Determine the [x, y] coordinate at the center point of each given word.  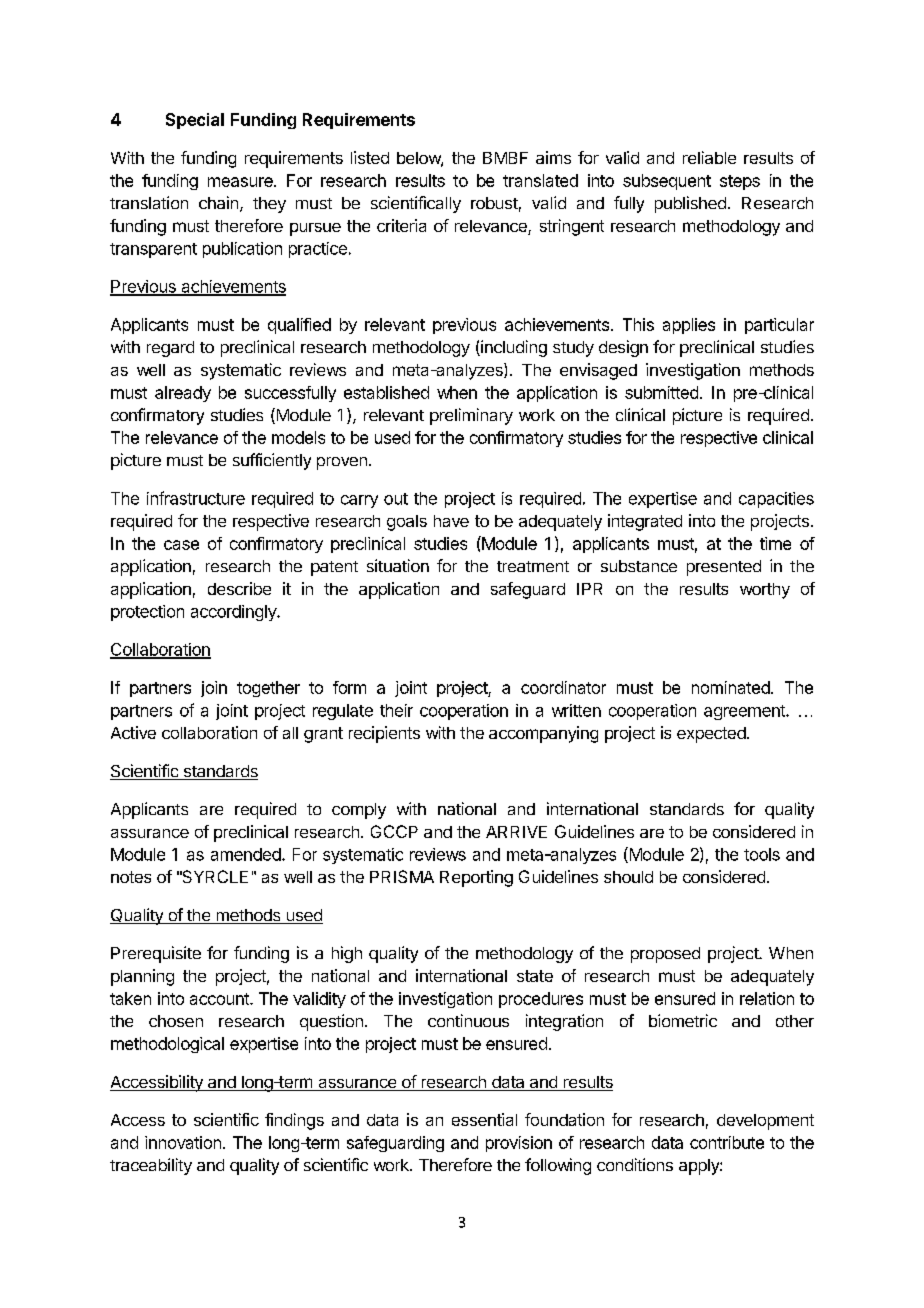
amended [247, 854]
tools [762, 854]
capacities [776, 500]
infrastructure [196, 498]
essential [484, 1119]
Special [195, 121]
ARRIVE [516, 832]
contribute [727, 1142]
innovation [183, 1142]
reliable [709, 157]
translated [540, 180]
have [451, 521]
